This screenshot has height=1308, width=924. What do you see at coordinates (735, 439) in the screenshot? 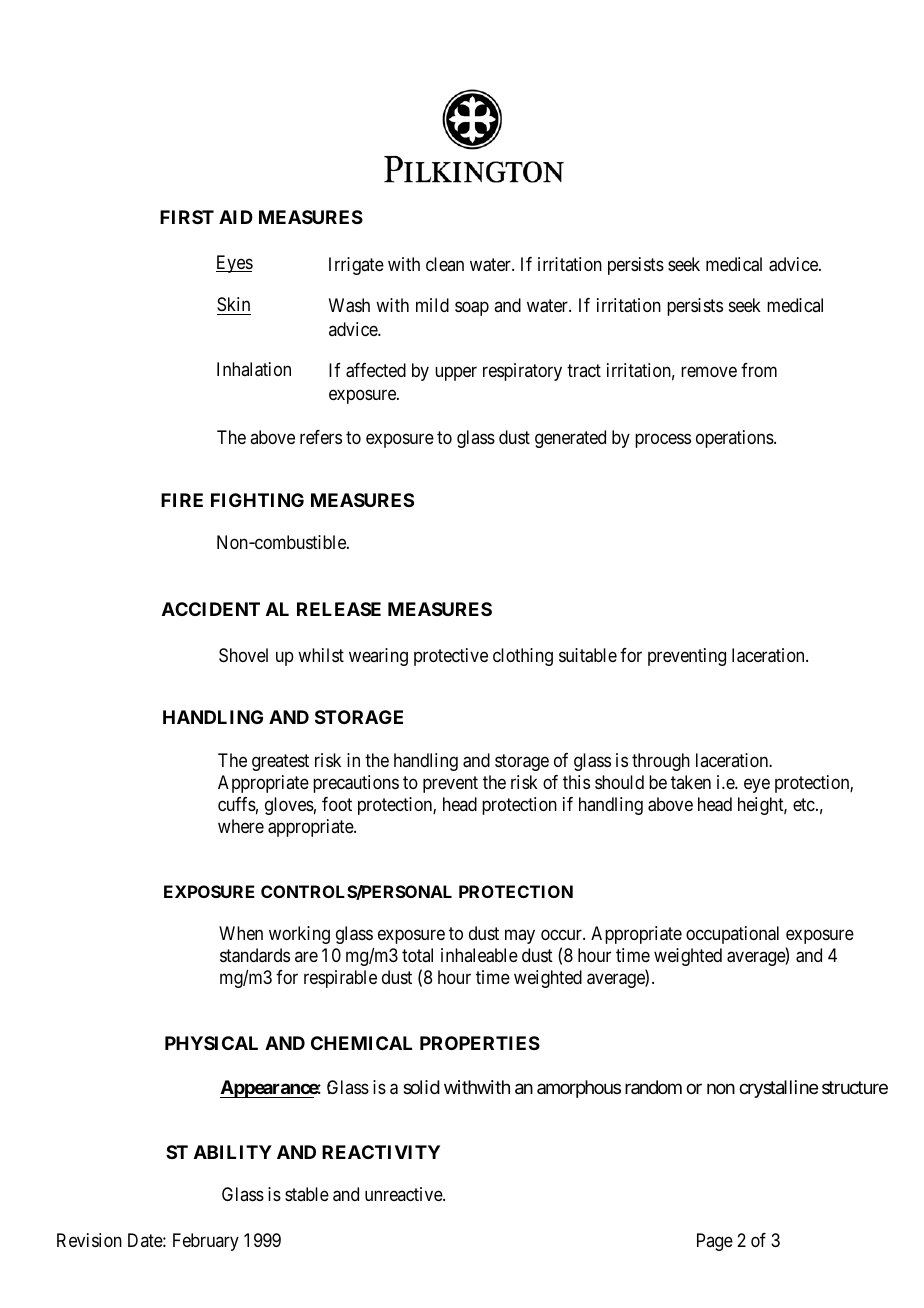
I see `operations` at bounding box center [735, 439].
